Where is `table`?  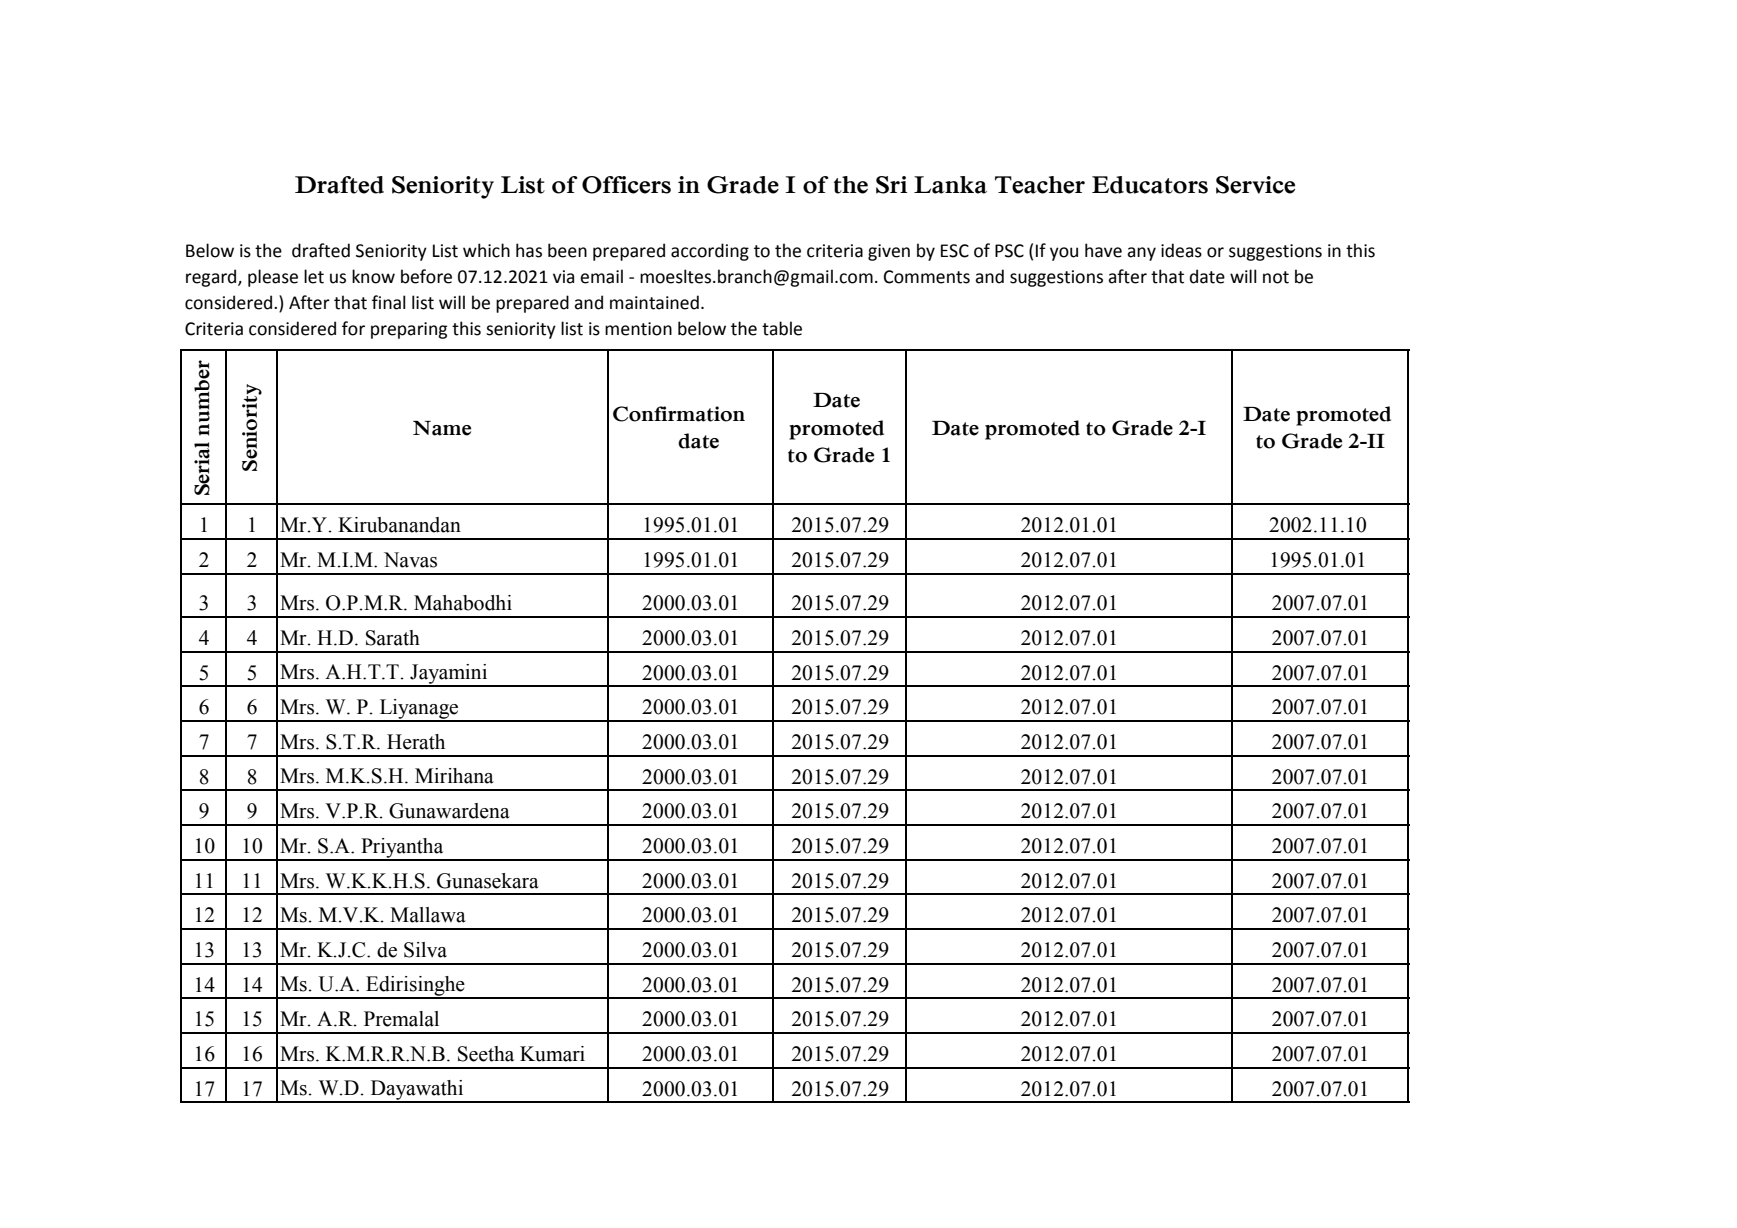
table is located at coordinates (782, 328).
